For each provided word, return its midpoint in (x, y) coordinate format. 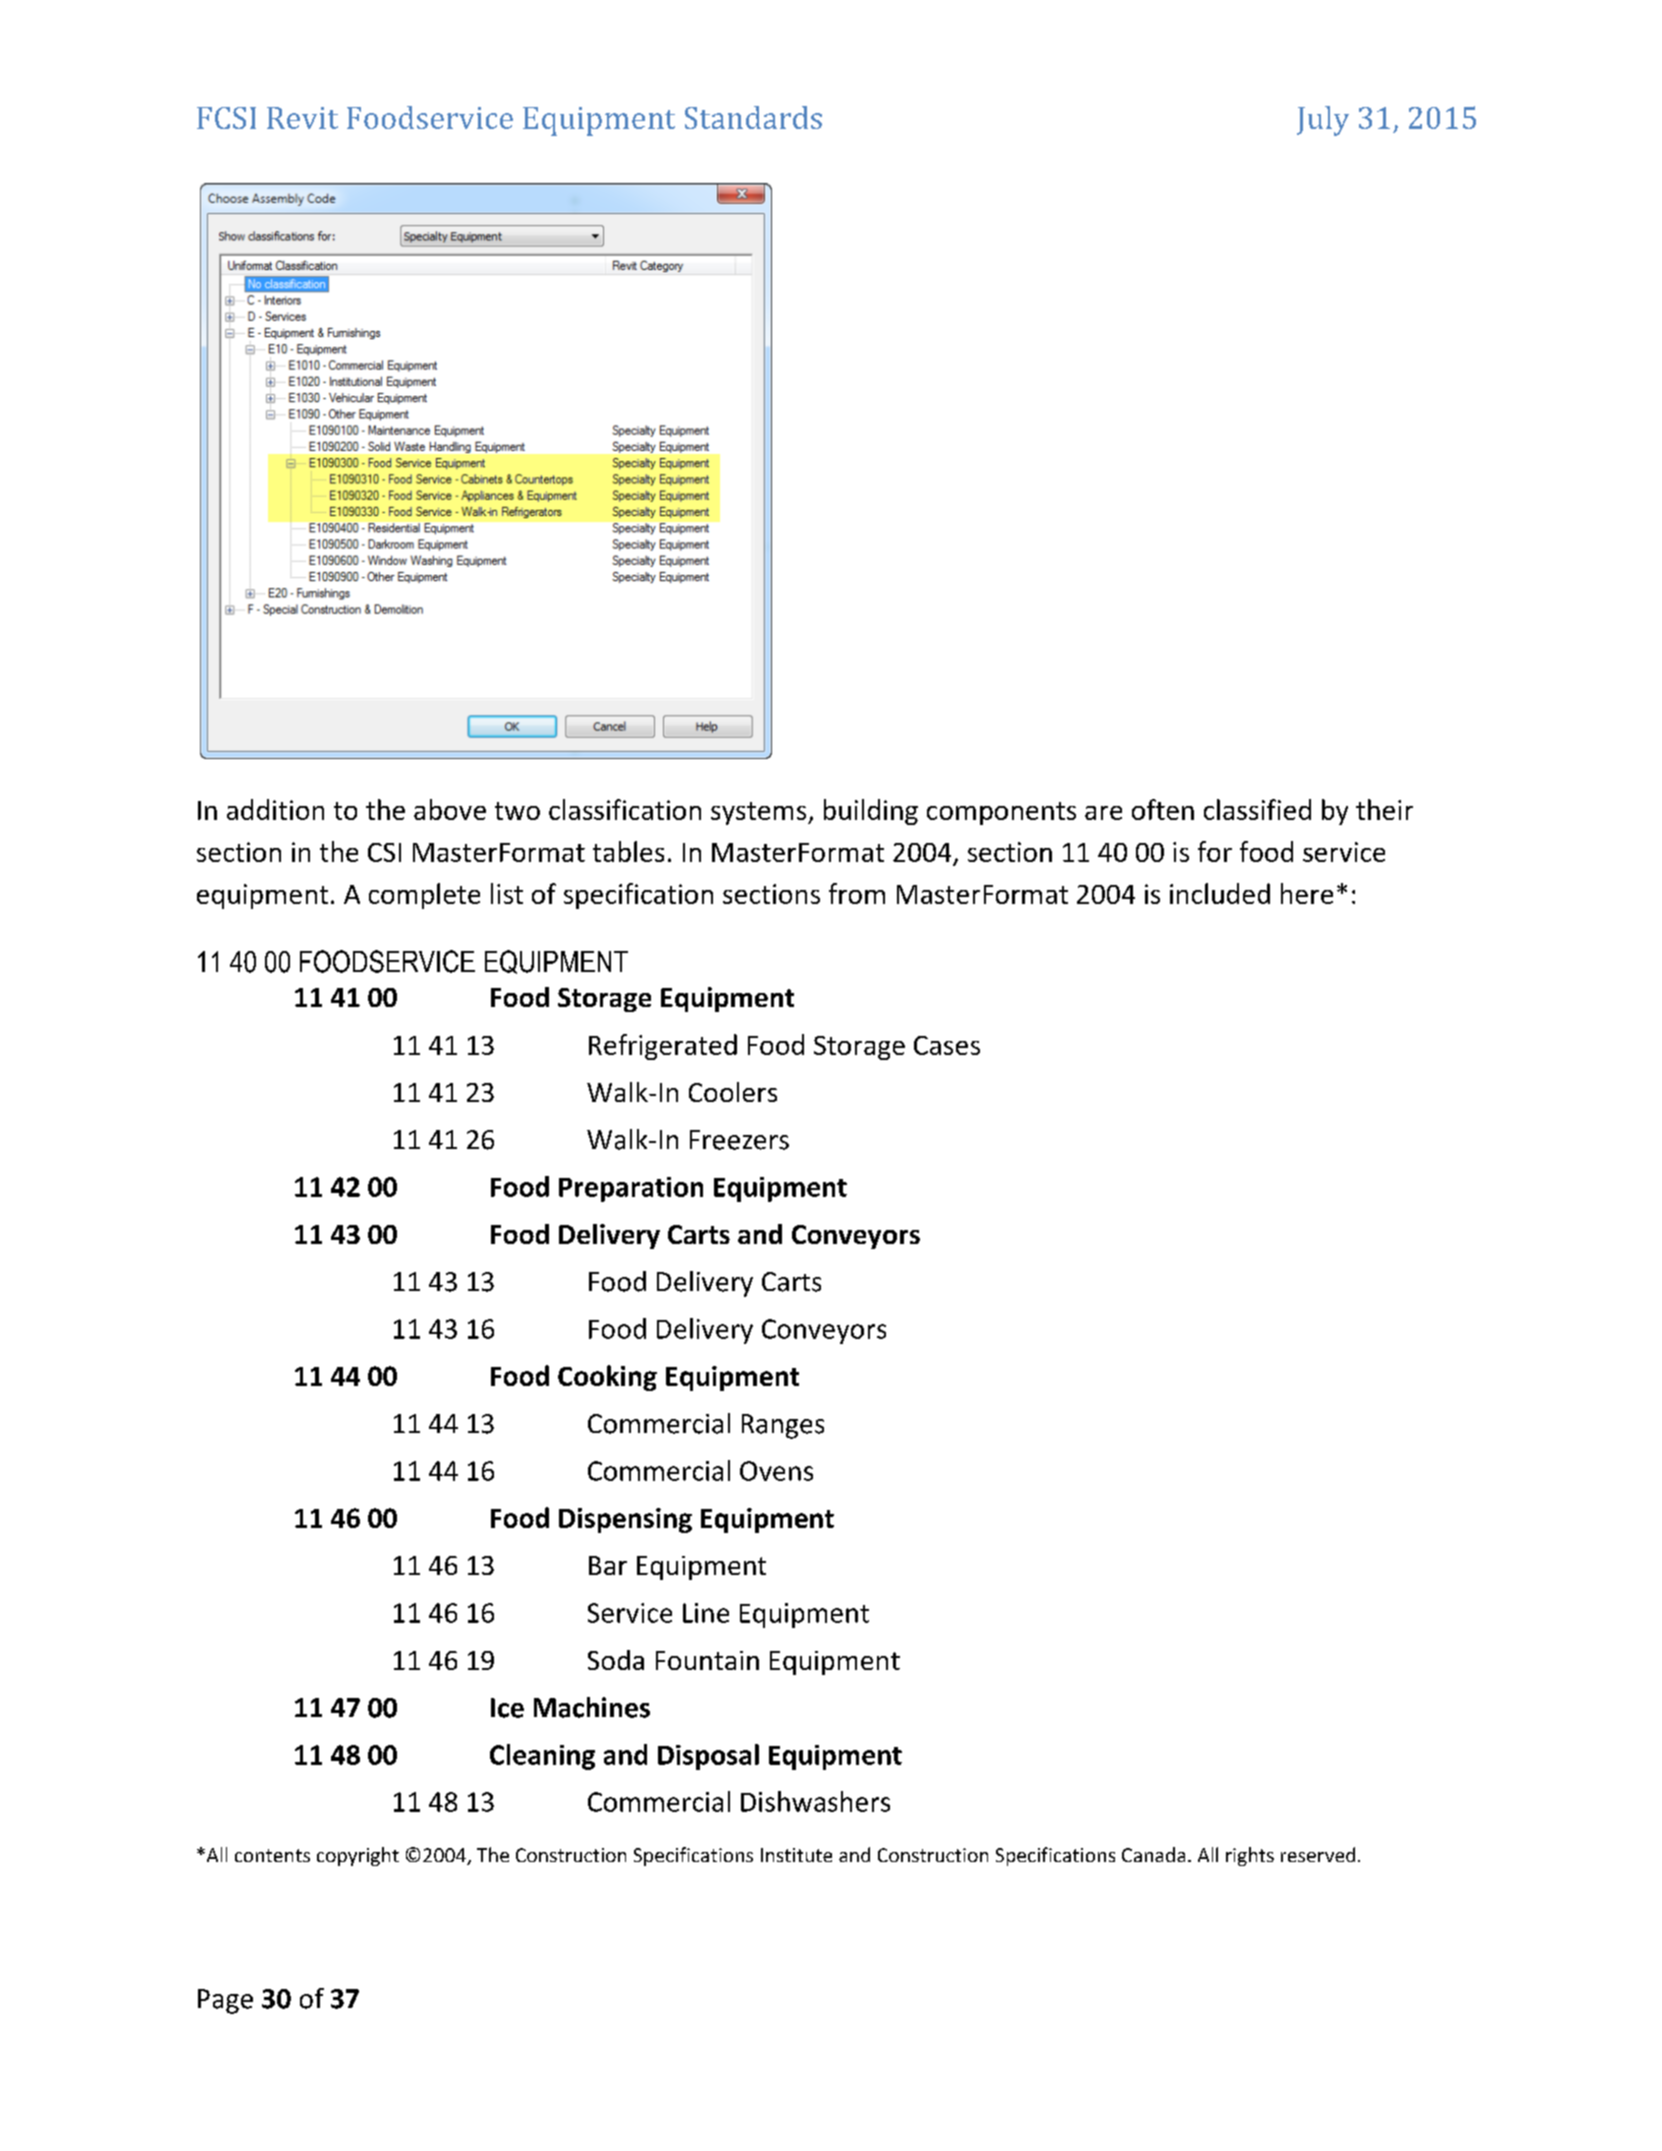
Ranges (783, 1426)
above (450, 809)
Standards (753, 117)
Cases (947, 1045)
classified (1257, 809)
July (1323, 121)
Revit (302, 118)
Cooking (607, 1378)
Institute (796, 1855)
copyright (358, 1856)
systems (760, 813)
